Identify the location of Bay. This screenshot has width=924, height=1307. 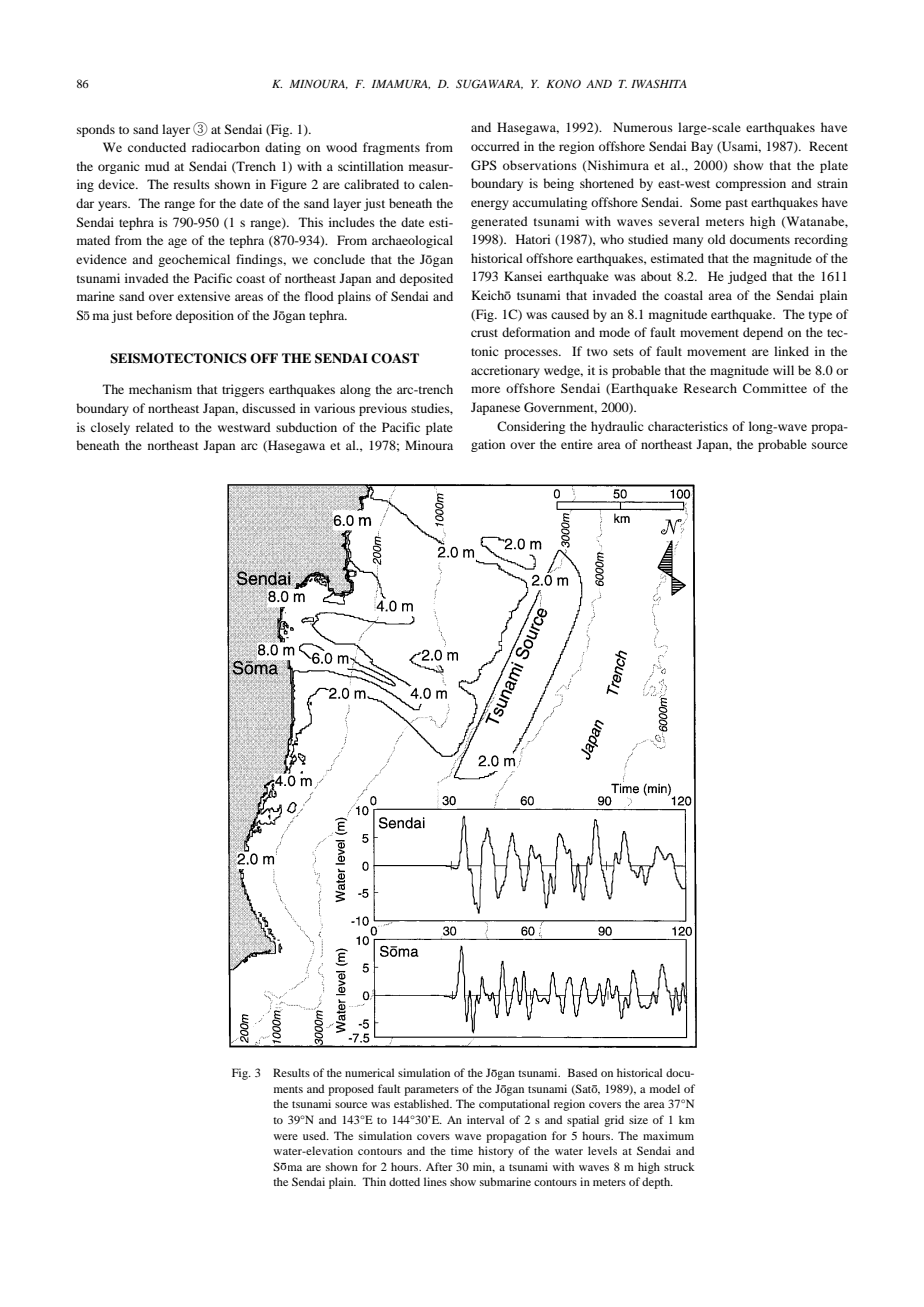
(702, 147).
